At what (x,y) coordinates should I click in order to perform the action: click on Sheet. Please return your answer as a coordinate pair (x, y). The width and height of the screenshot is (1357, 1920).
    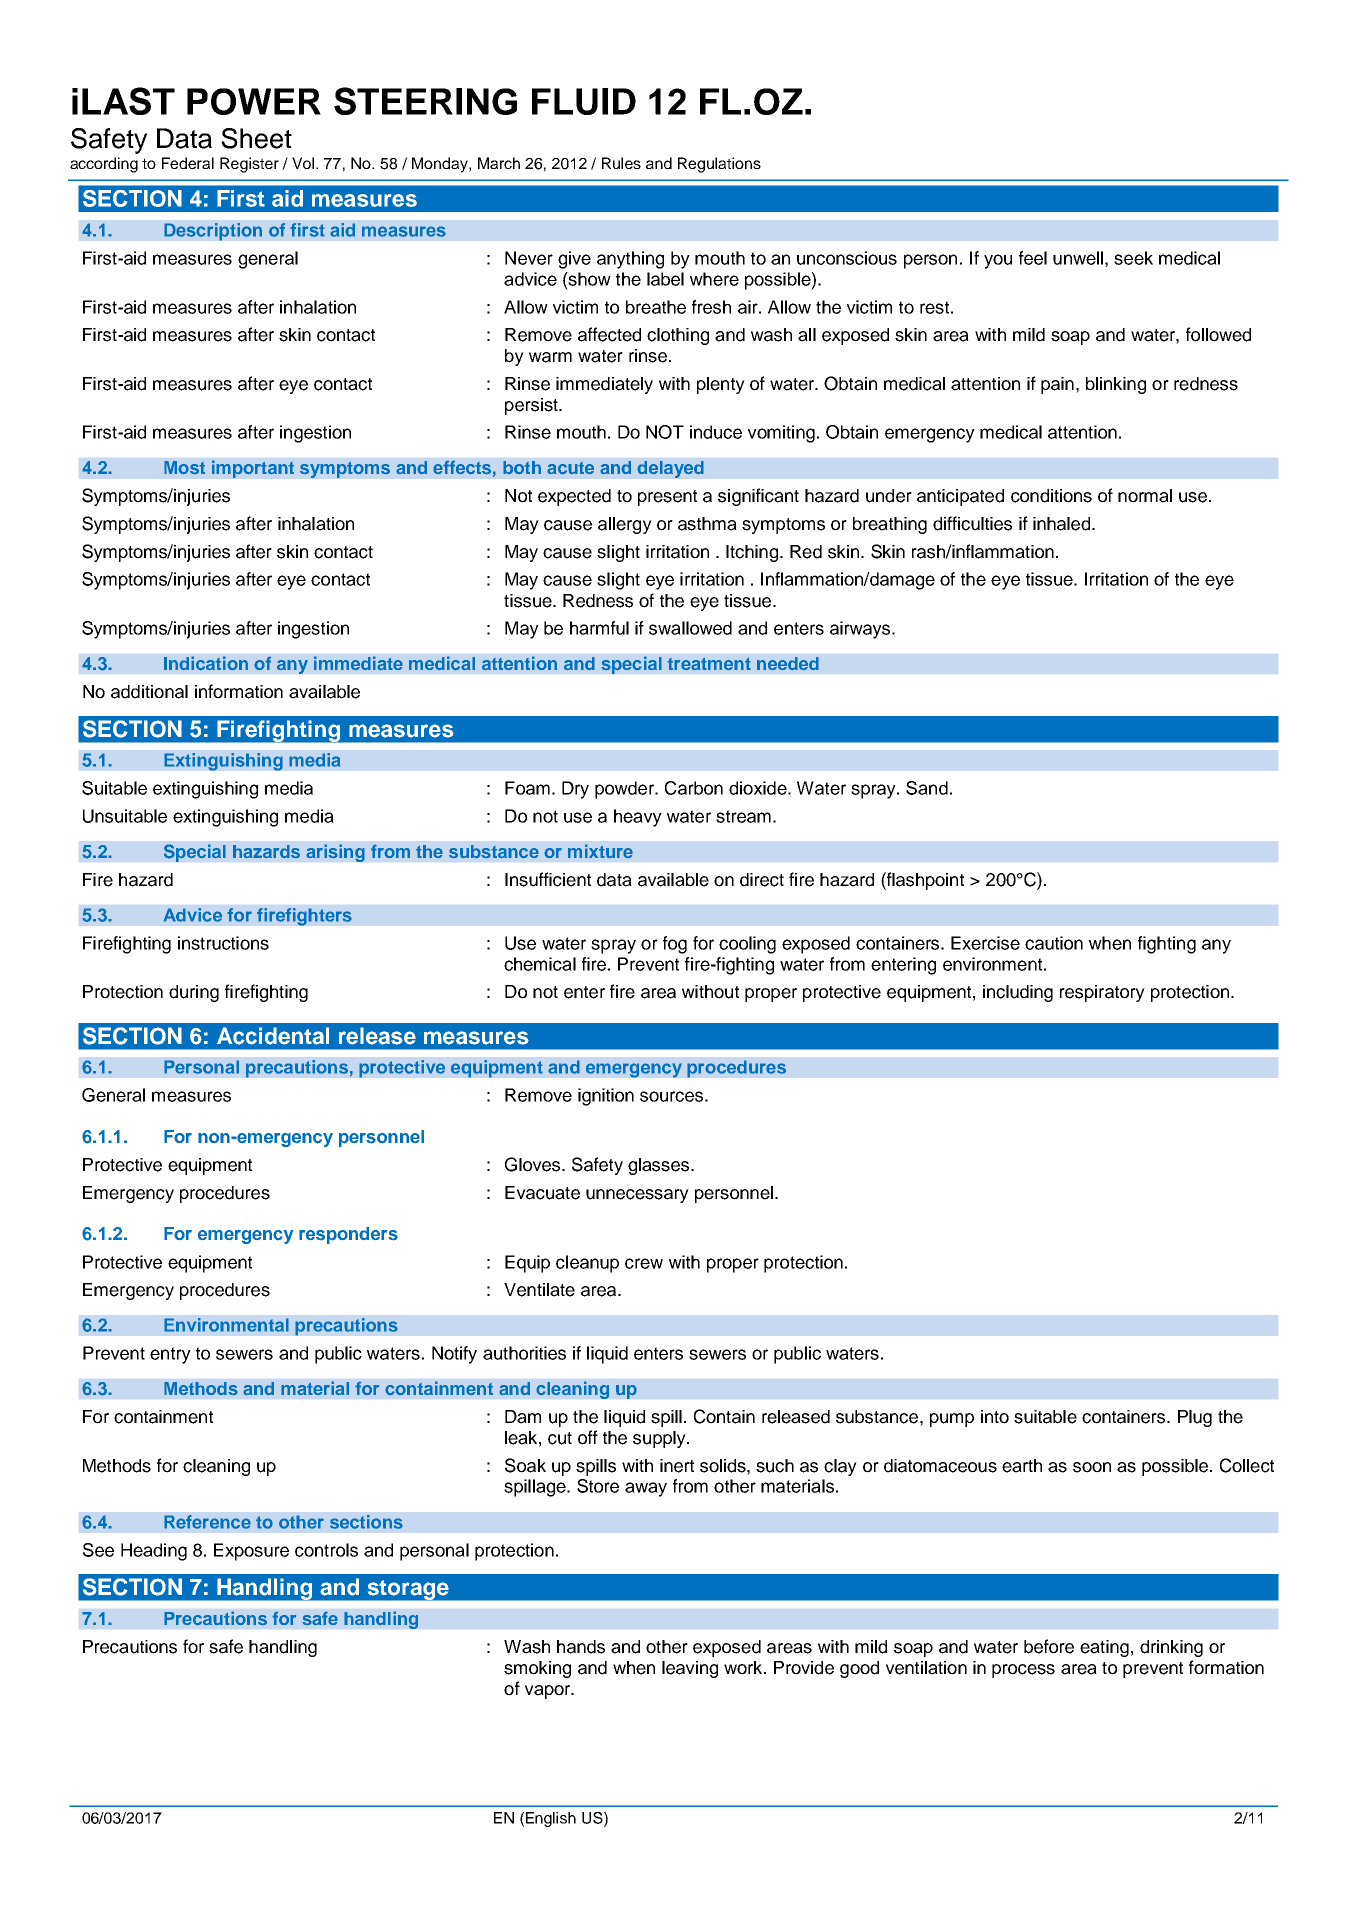
    Looking at the image, I should click on (256, 138).
